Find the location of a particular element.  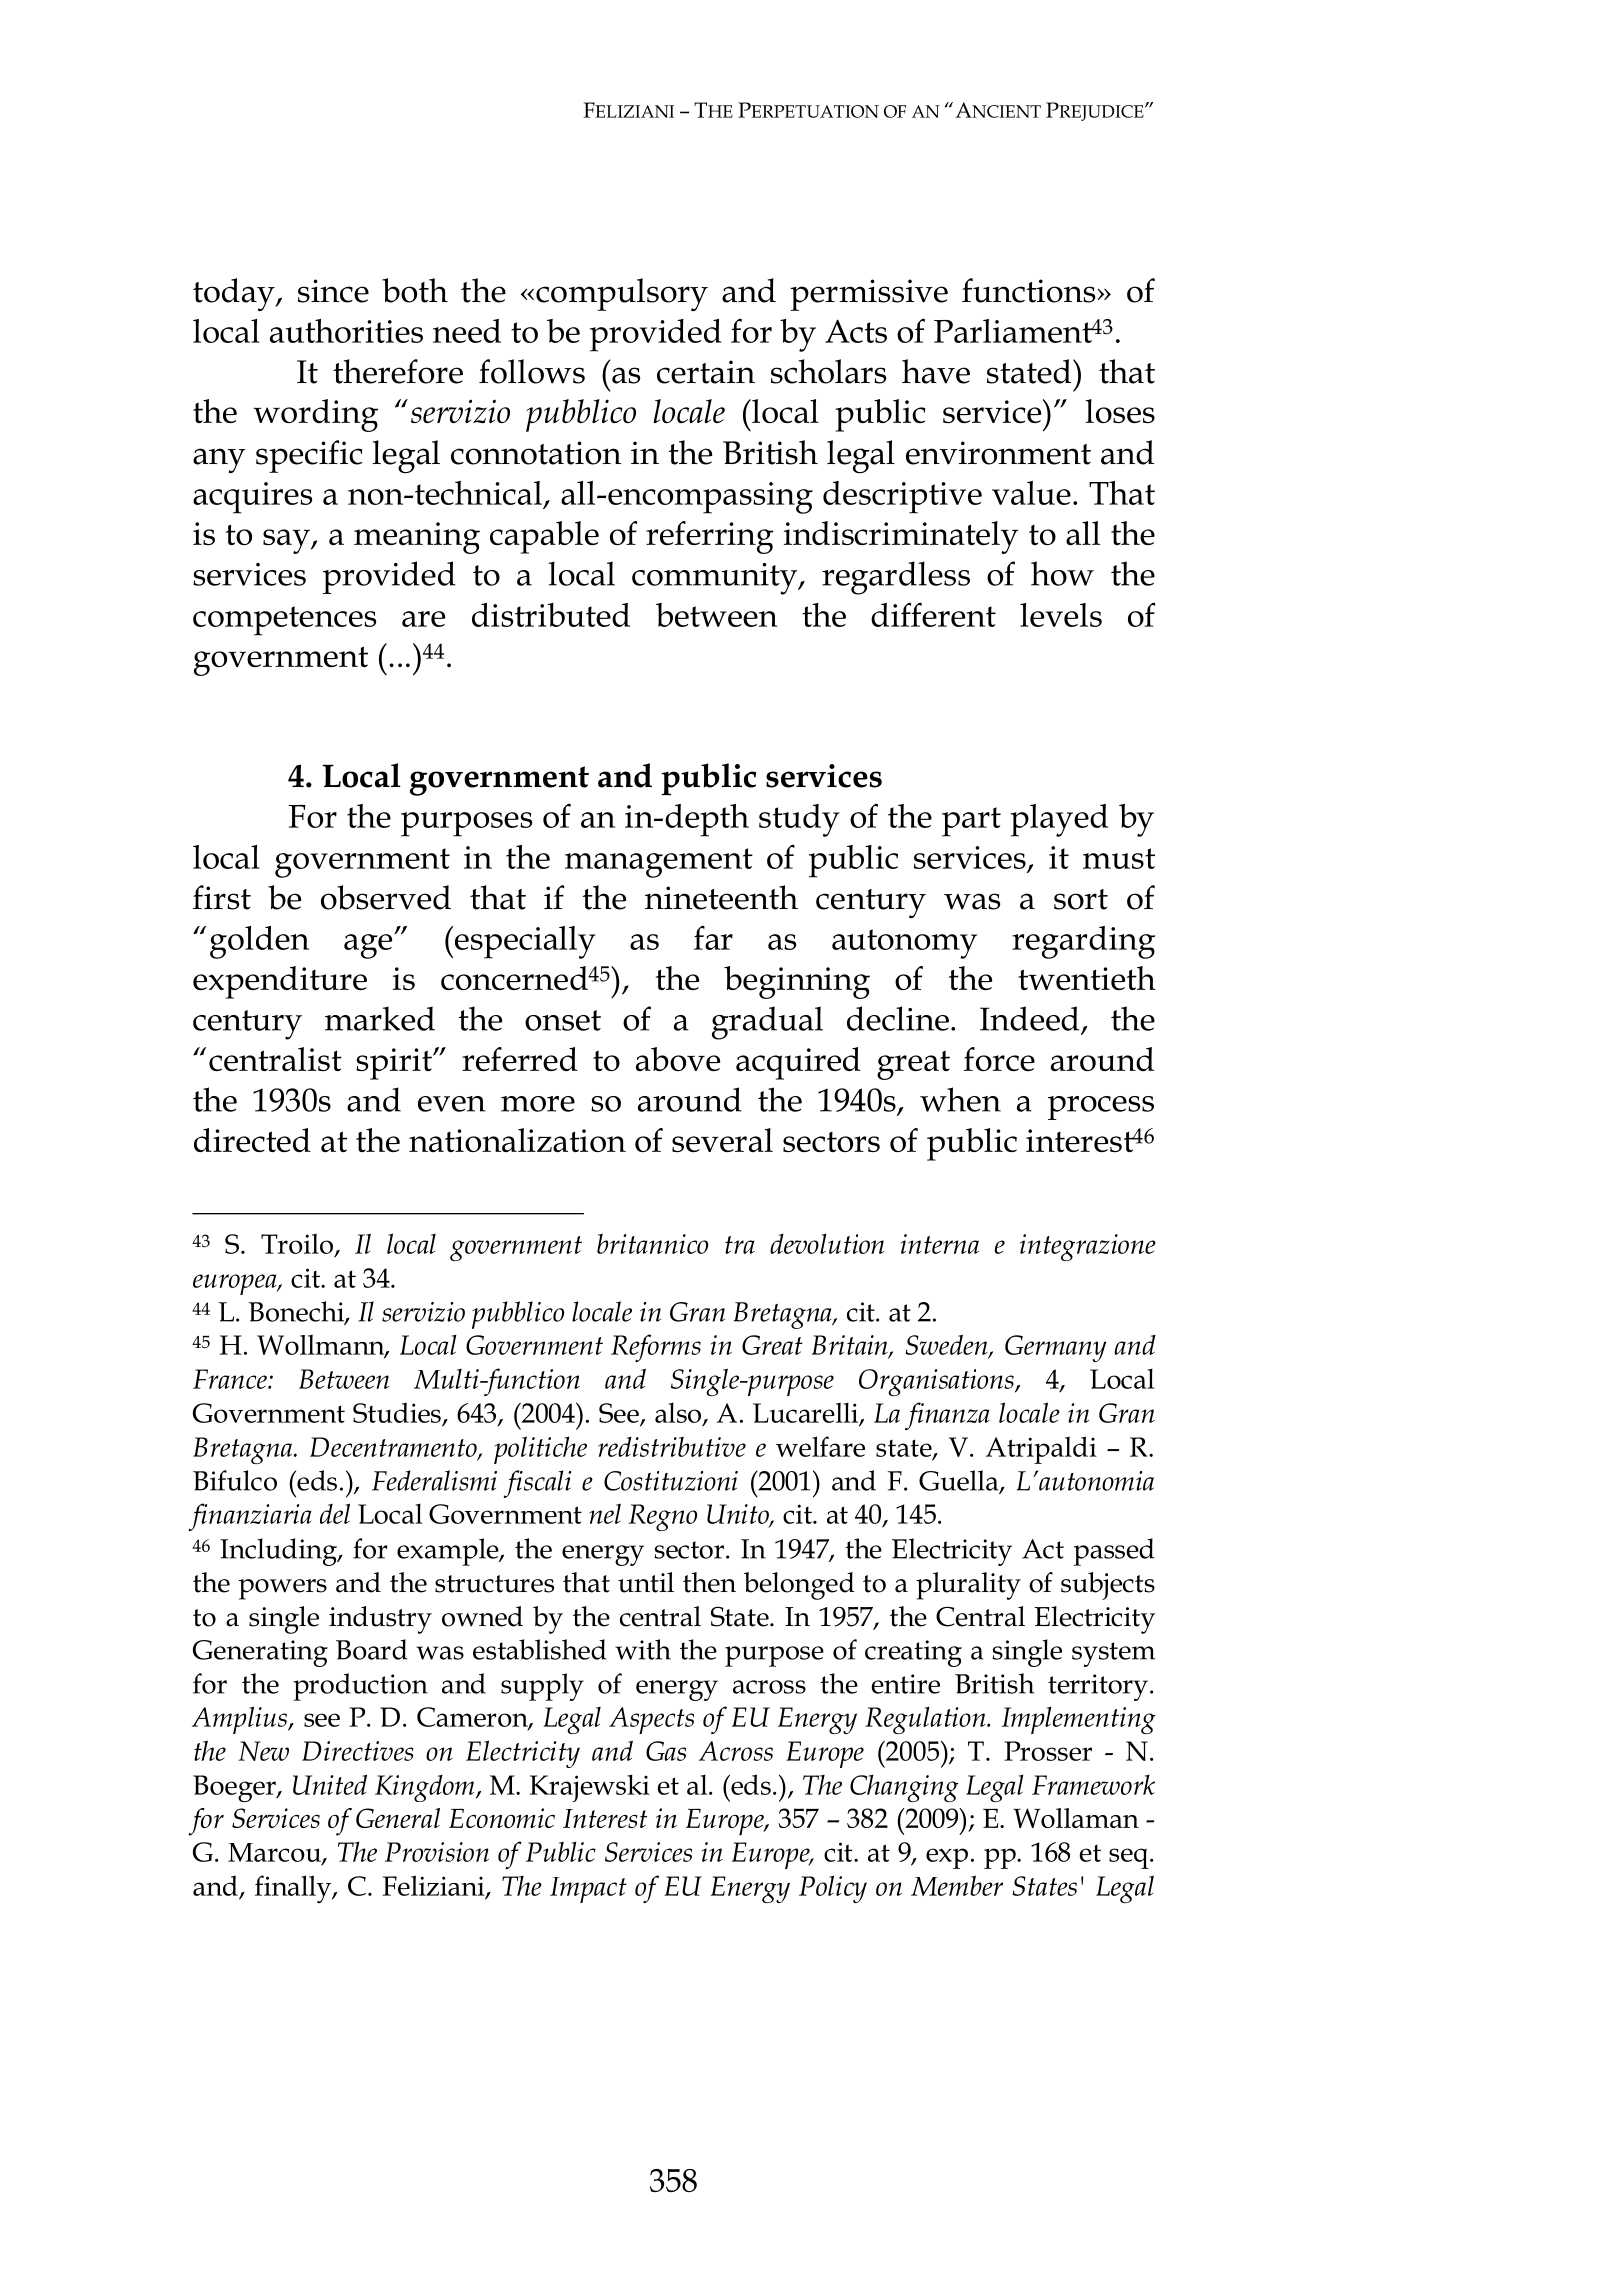

certain is located at coordinates (706, 372).
